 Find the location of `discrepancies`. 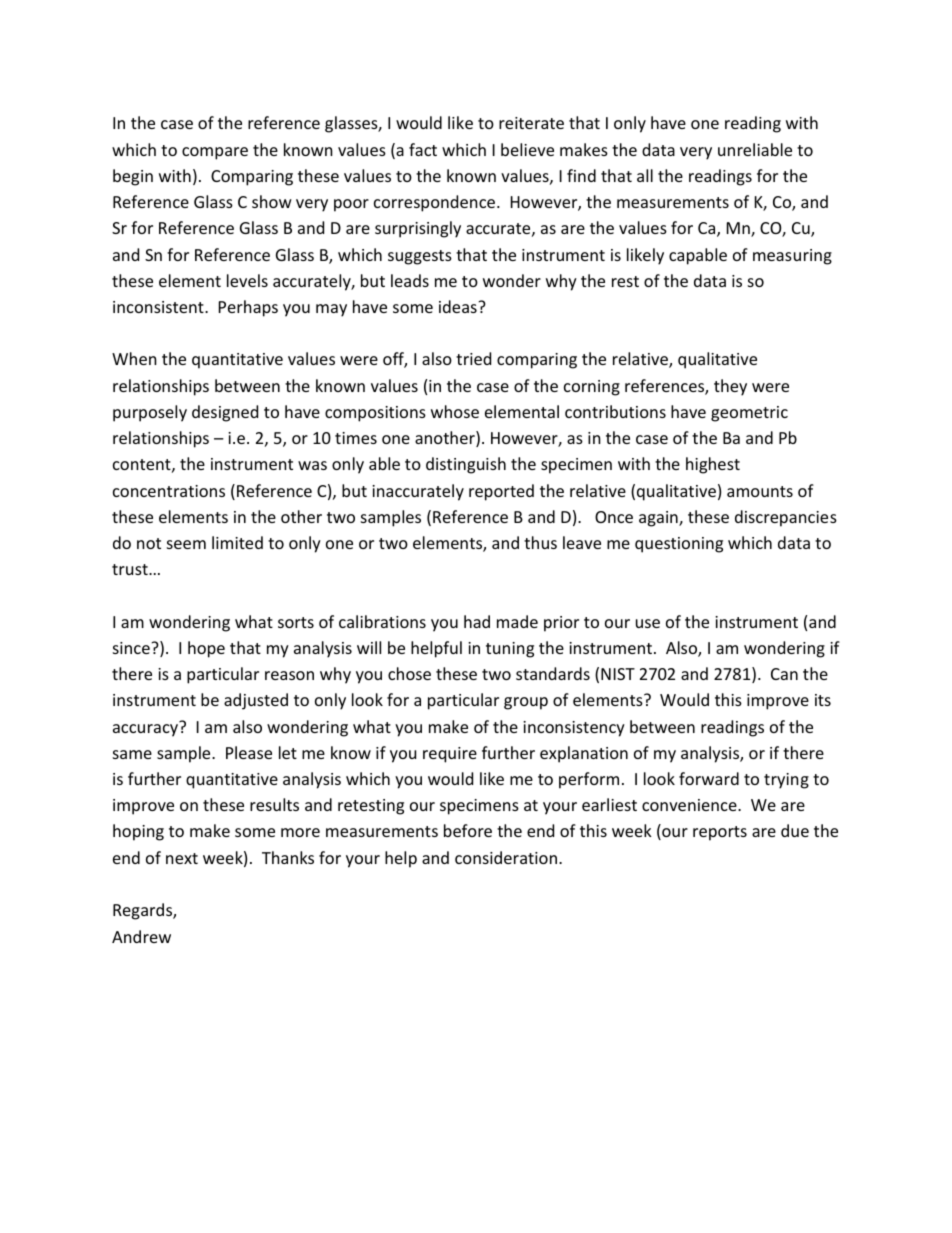

discrepancies is located at coordinates (786, 518).
